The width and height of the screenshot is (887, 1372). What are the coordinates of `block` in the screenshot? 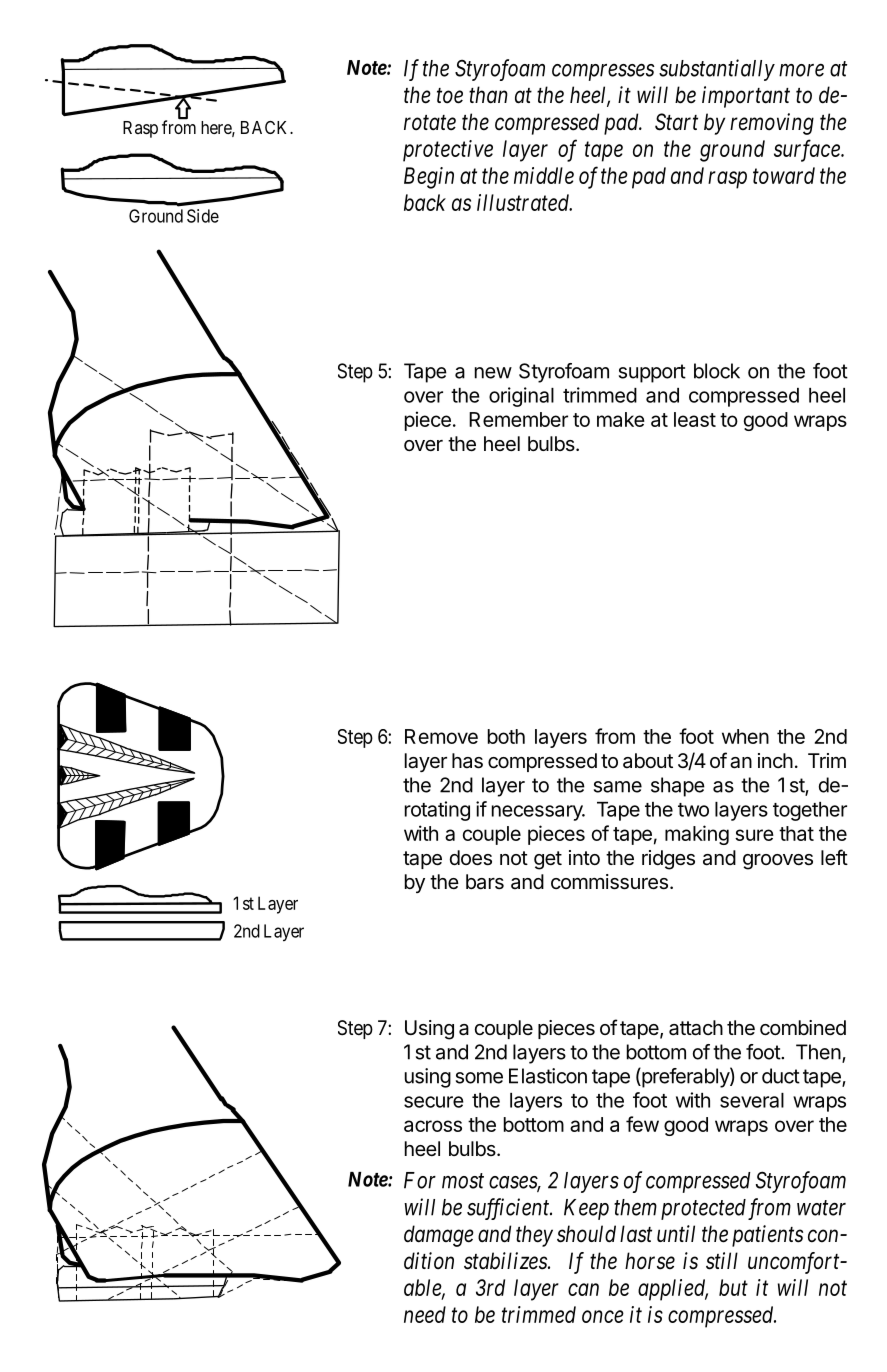 It's located at (717, 371).
